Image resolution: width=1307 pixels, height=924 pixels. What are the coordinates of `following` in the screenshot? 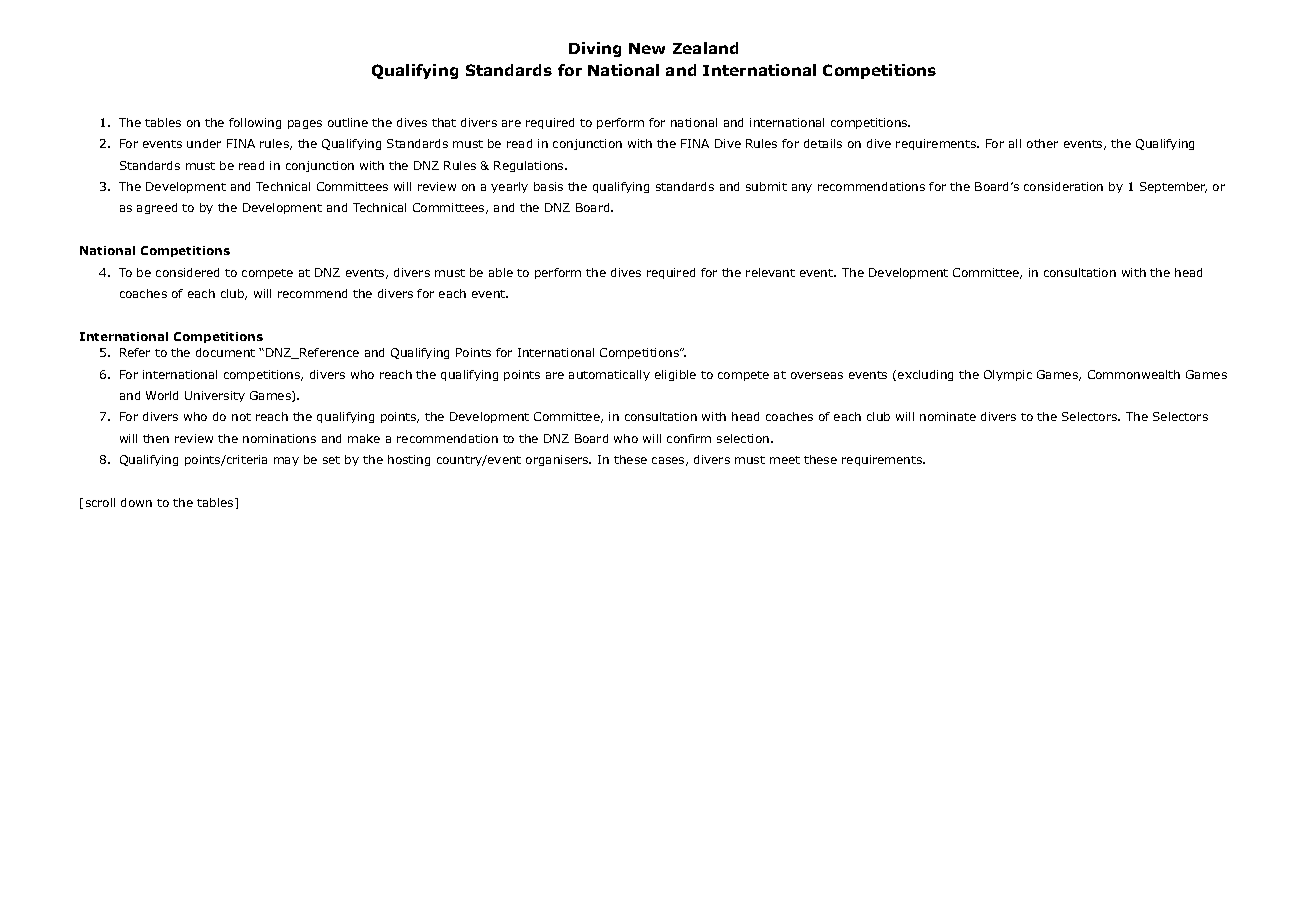 It's located at (255, 123).
